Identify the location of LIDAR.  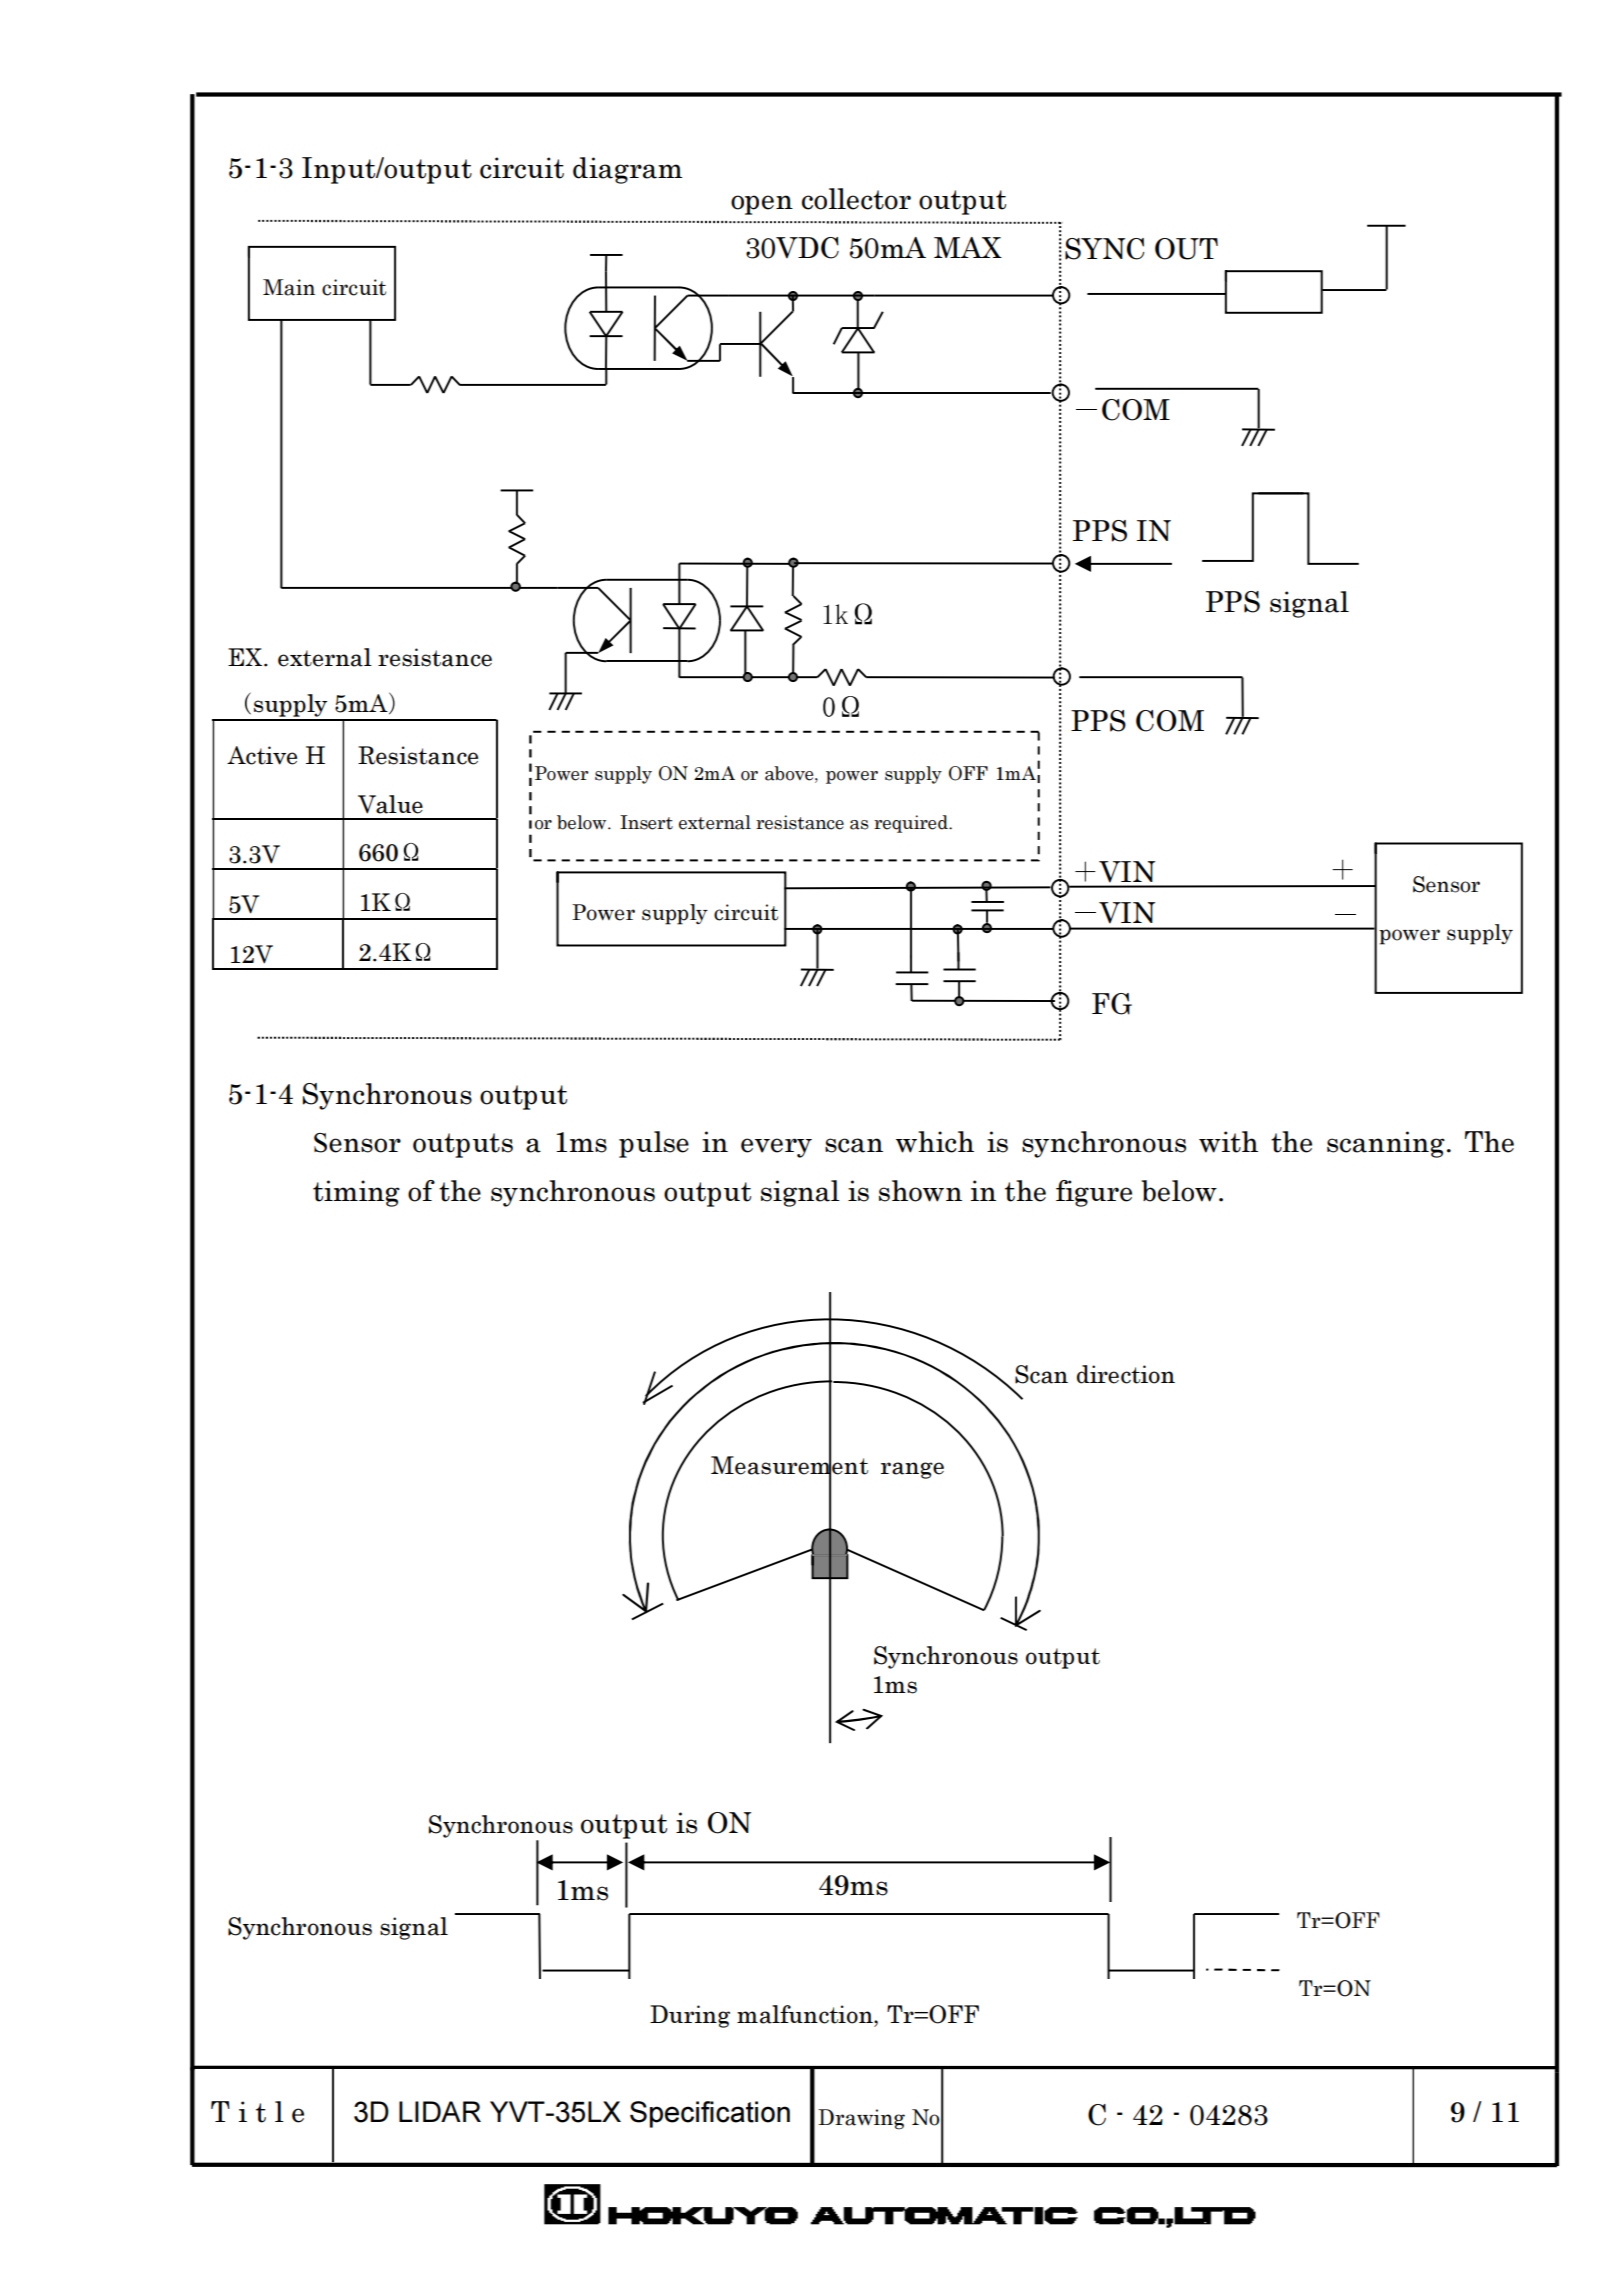
(440, 2111).
